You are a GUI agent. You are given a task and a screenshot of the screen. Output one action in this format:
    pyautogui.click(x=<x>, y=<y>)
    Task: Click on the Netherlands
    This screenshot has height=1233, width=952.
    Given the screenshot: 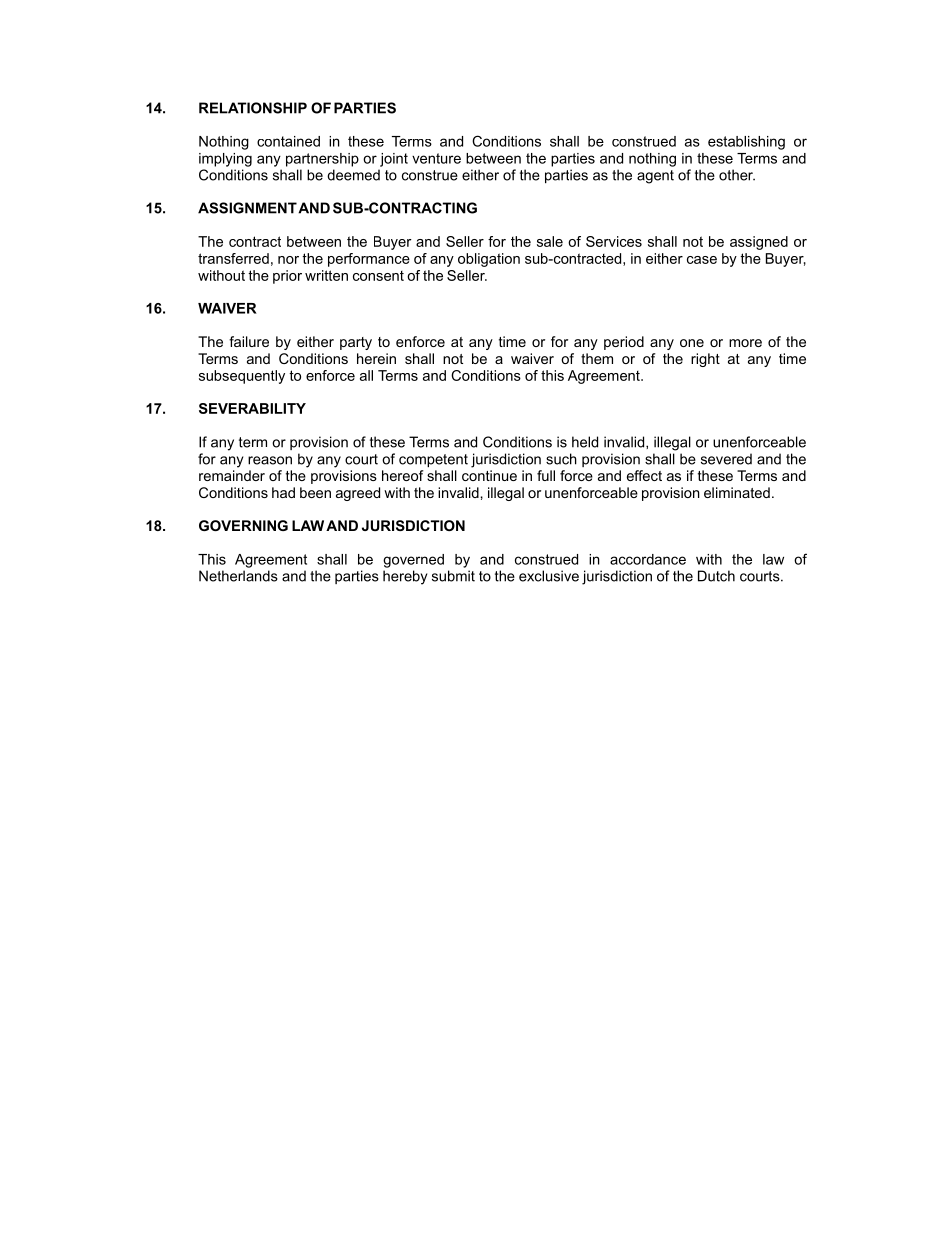 What is the action you would take?
    pyautogui.click(x=238, y=576)
